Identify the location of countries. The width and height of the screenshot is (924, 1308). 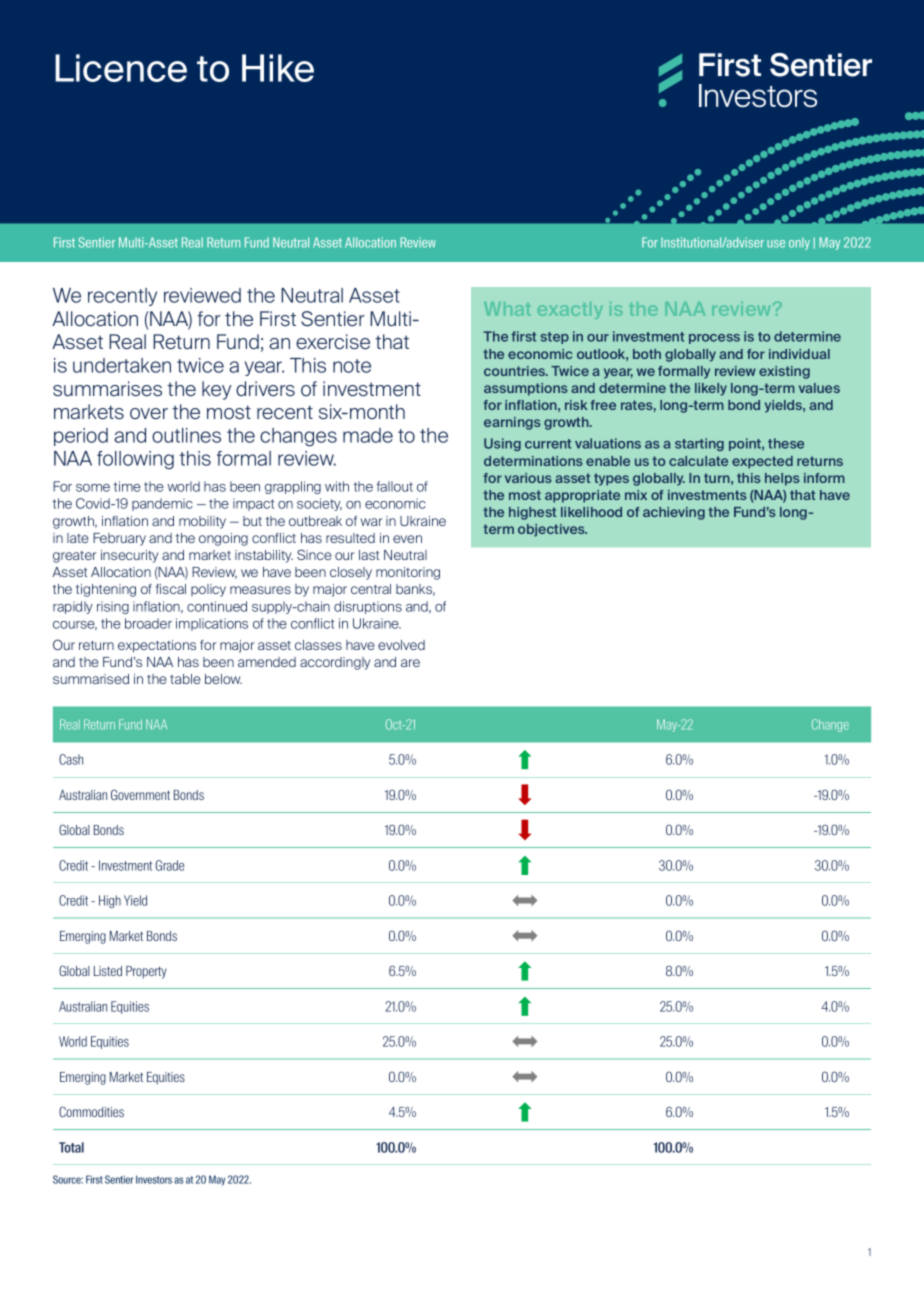
(516, 371).
